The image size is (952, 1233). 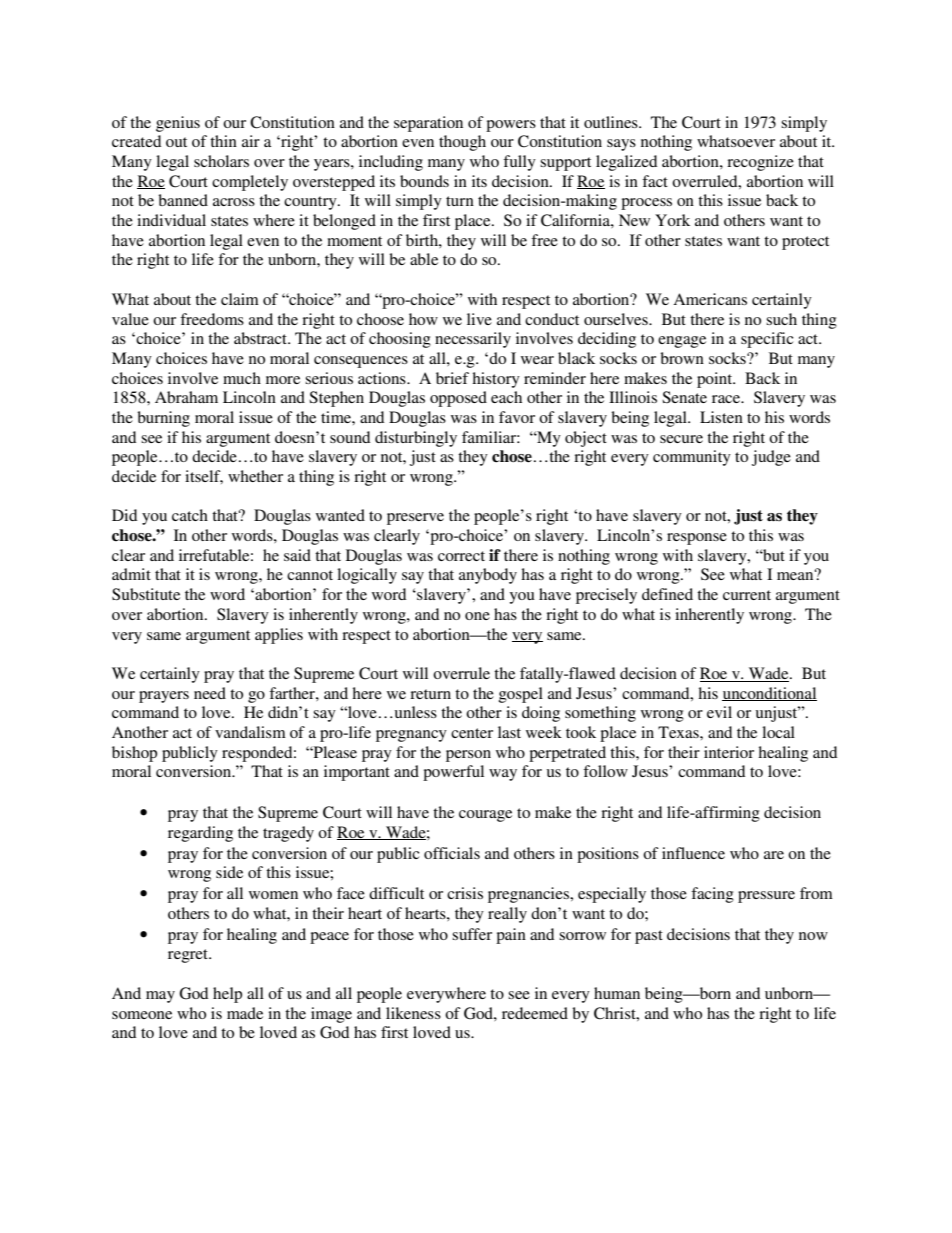 I want to click on anybody, so click(x=488, y=576).
